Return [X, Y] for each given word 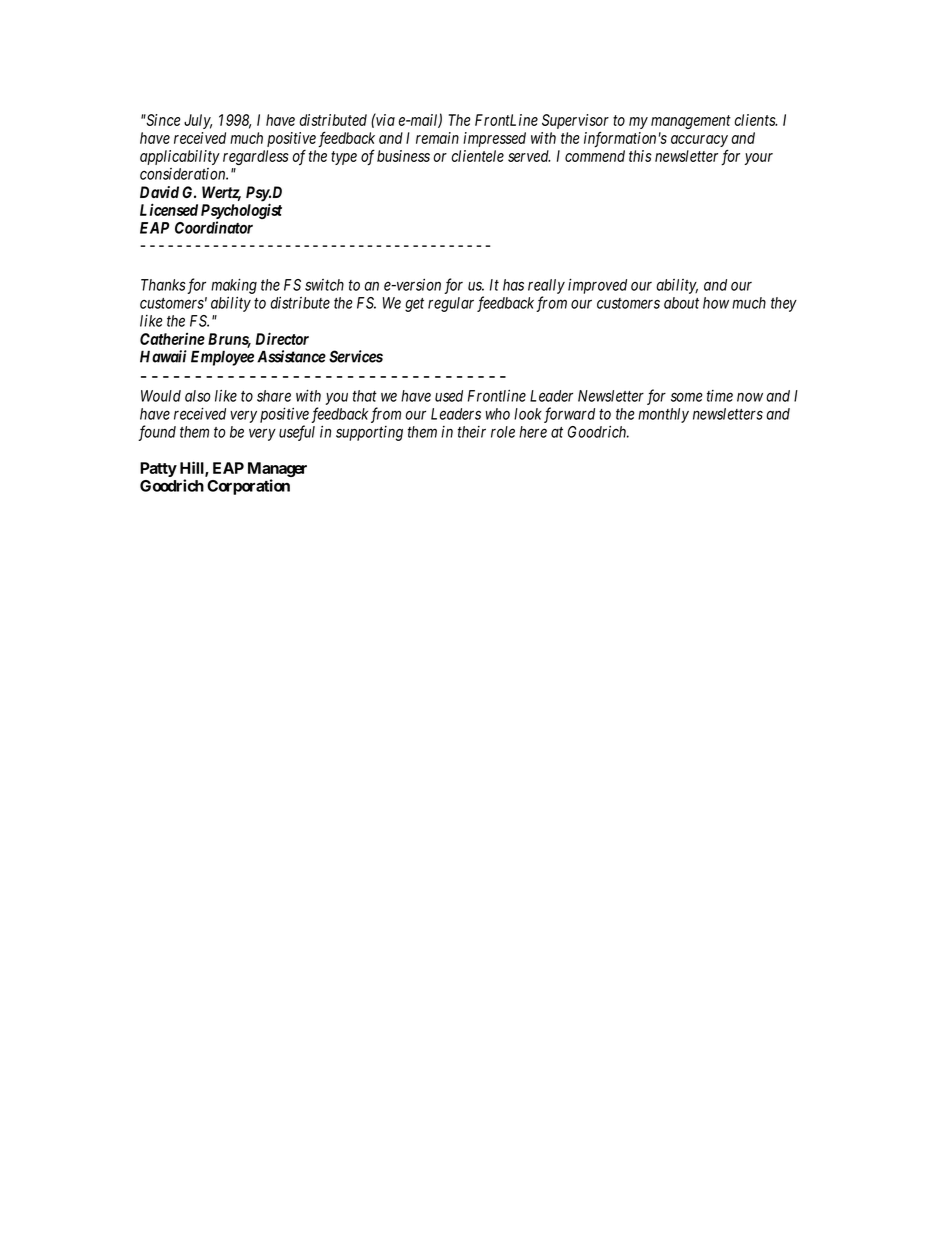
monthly [663, 415]
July [198, 121]
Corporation [248, 487]
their [472, 432]
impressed [494, 139]
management [691, 122]
